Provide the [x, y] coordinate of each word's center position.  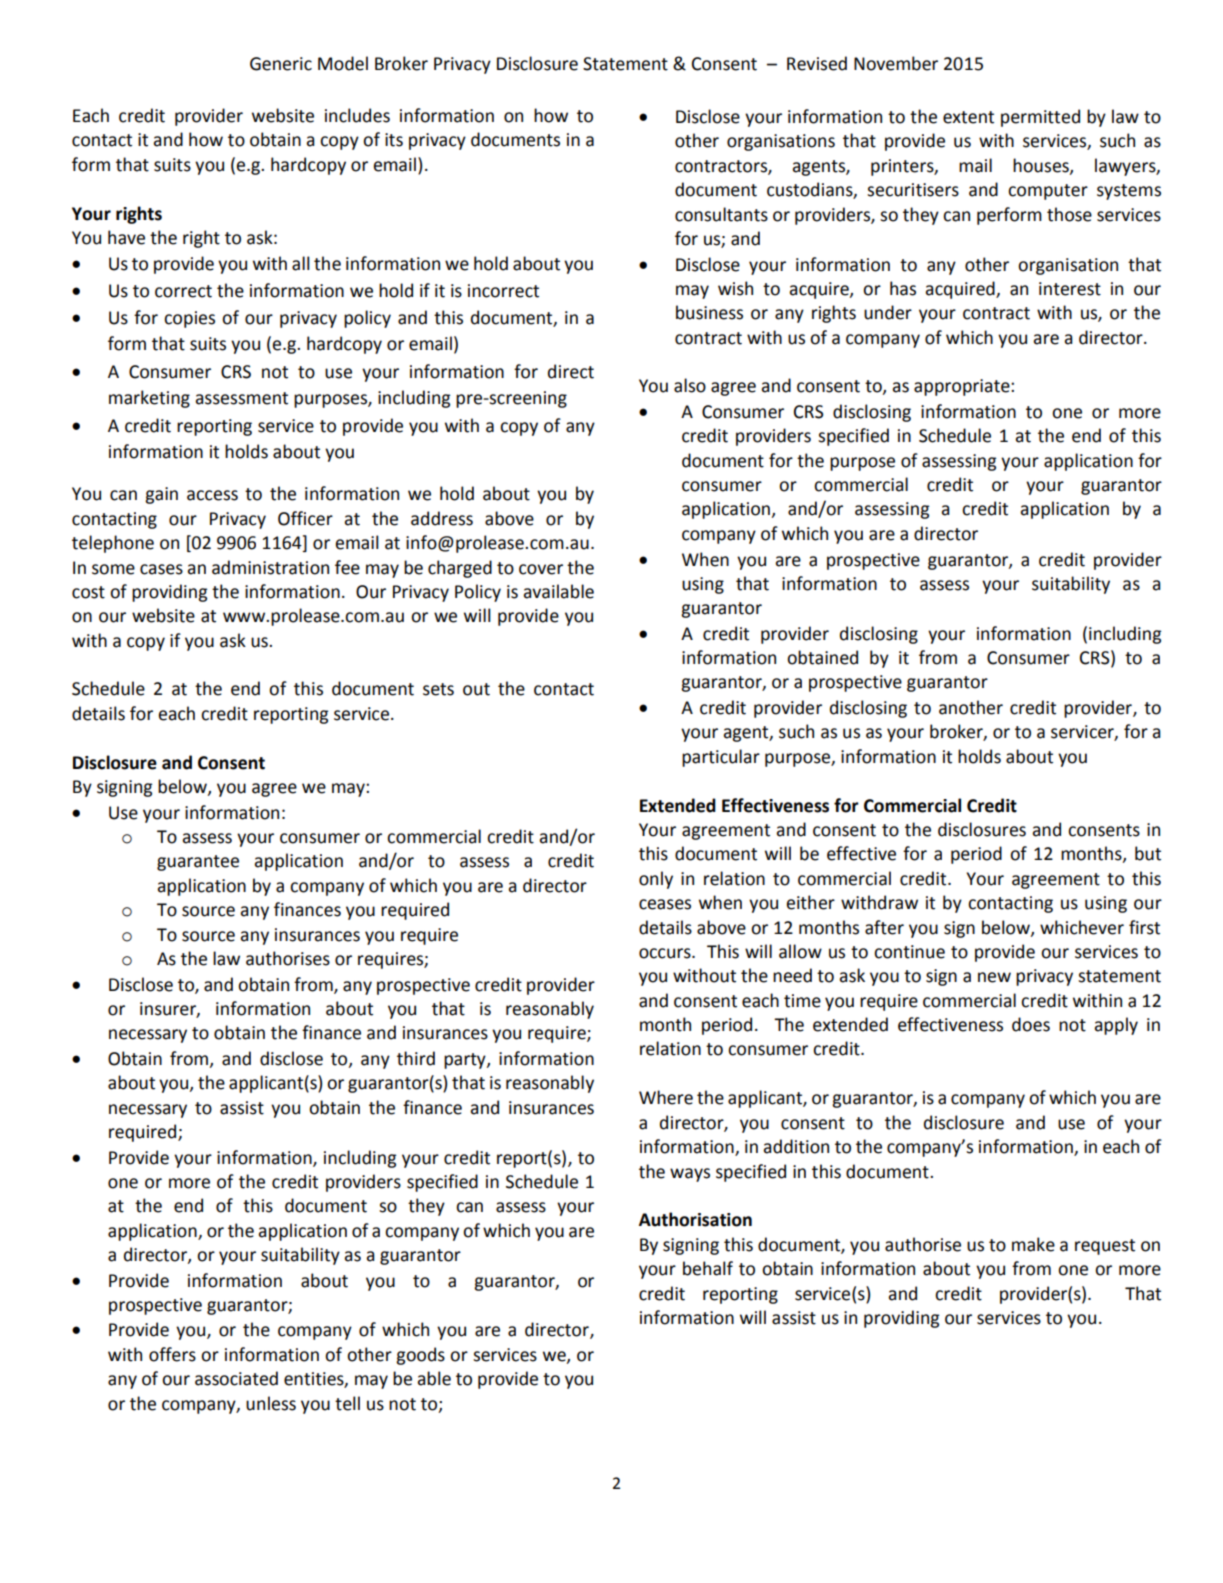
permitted [1040, 118]
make [1033, 1244]
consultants [721, 214]
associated [236, 1378]
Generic [281, 64]
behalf [708, 1268]
